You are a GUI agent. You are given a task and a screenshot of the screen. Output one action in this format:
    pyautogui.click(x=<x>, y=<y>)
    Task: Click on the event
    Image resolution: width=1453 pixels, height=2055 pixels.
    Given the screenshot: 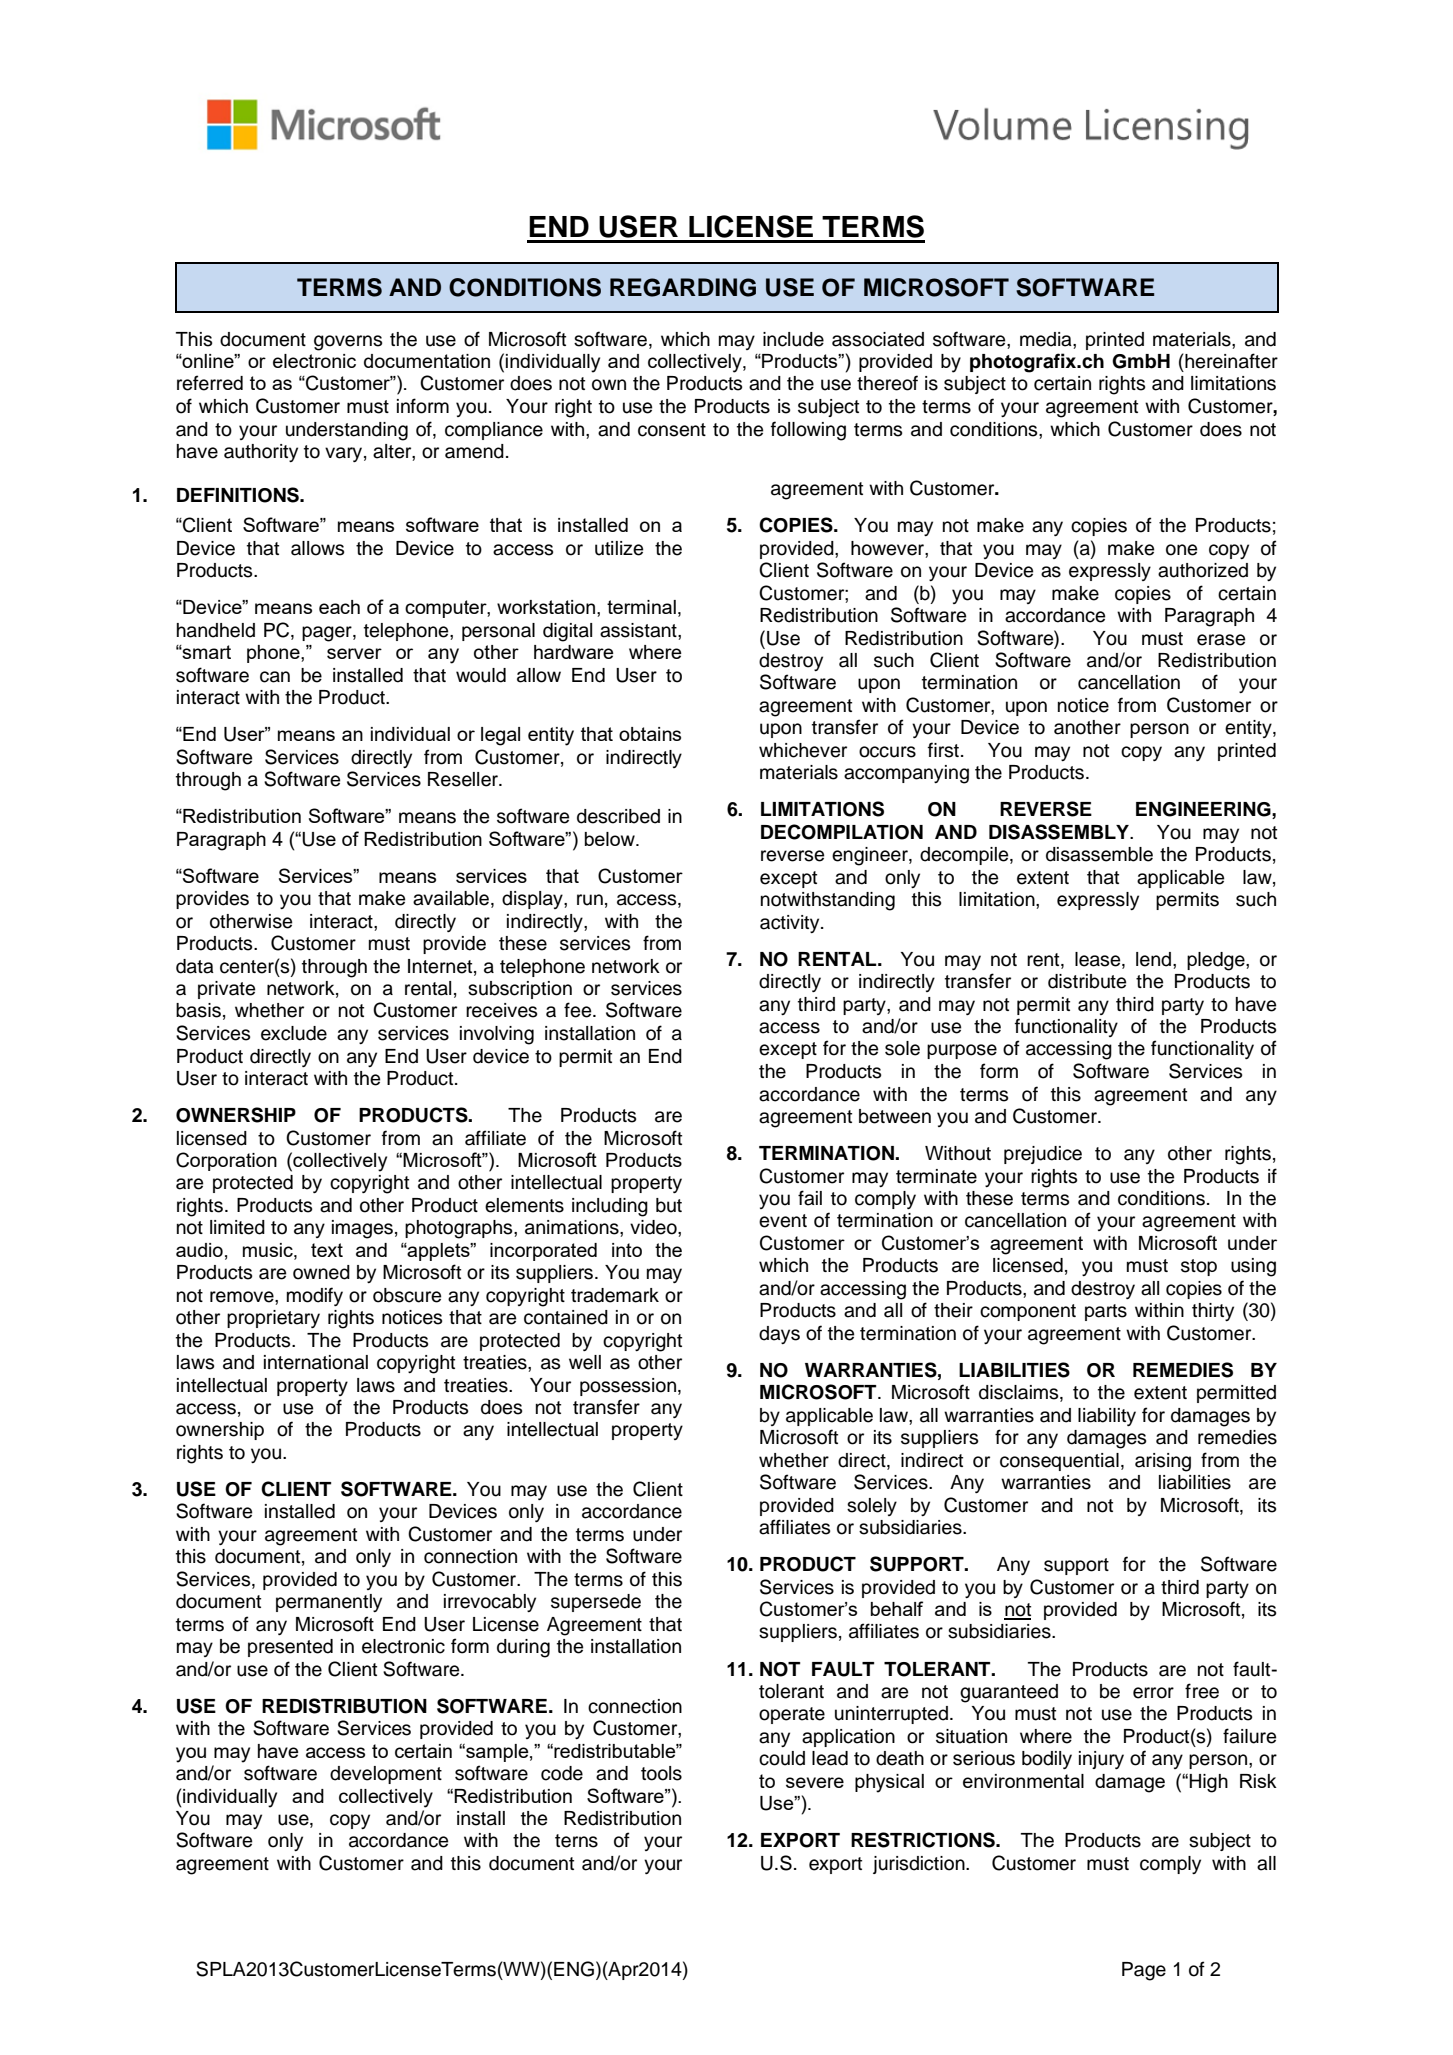 What is the action you would take?
    pyautogui.click(x=783, y=1221)
